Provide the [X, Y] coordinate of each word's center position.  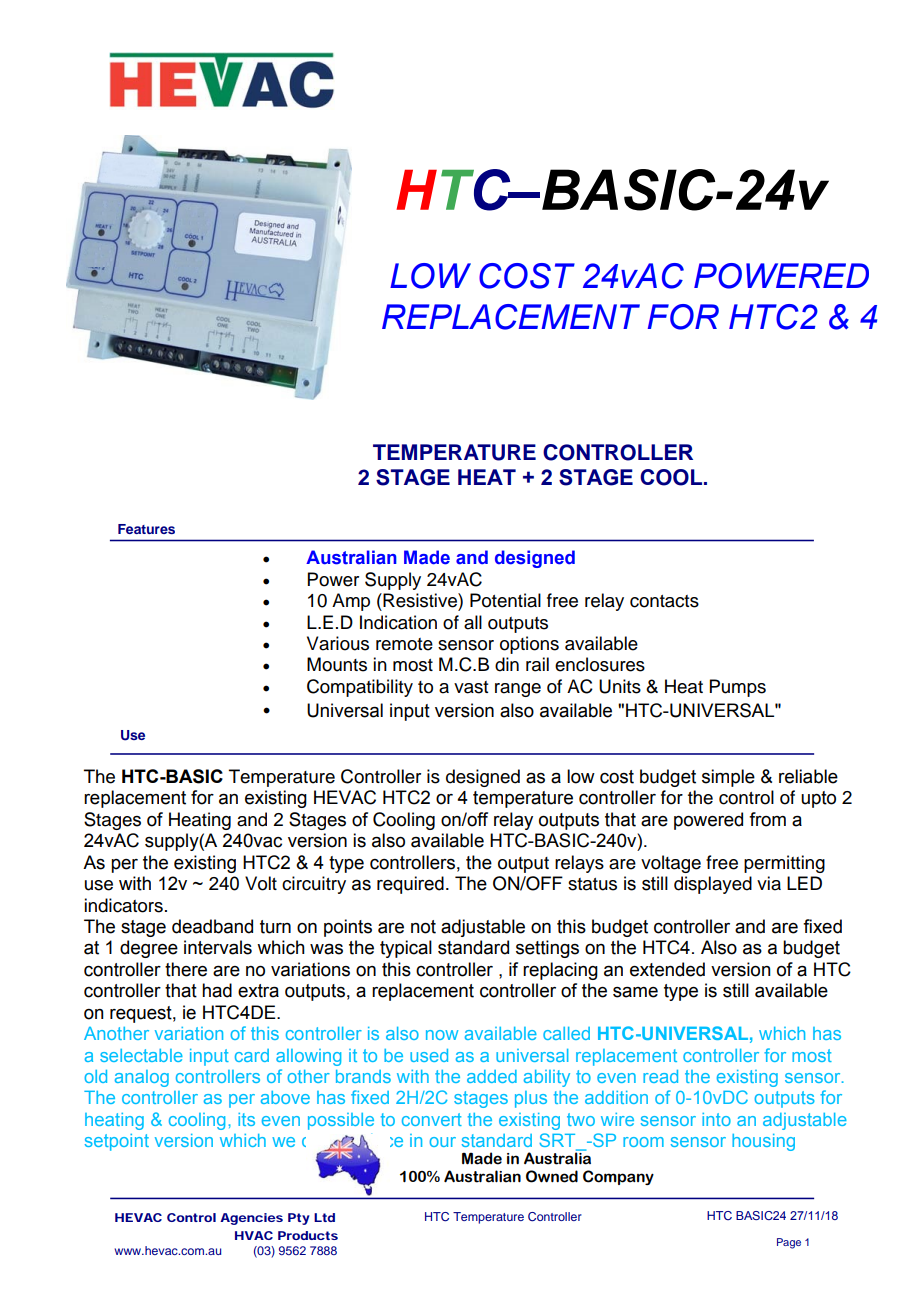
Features [146, 529]
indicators [123, 905]
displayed [713, 885]
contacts [664, 601]
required [410, 885]
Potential [505, 600]
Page [789, 1243]
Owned [552, 1176]
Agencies [251, 1219]
